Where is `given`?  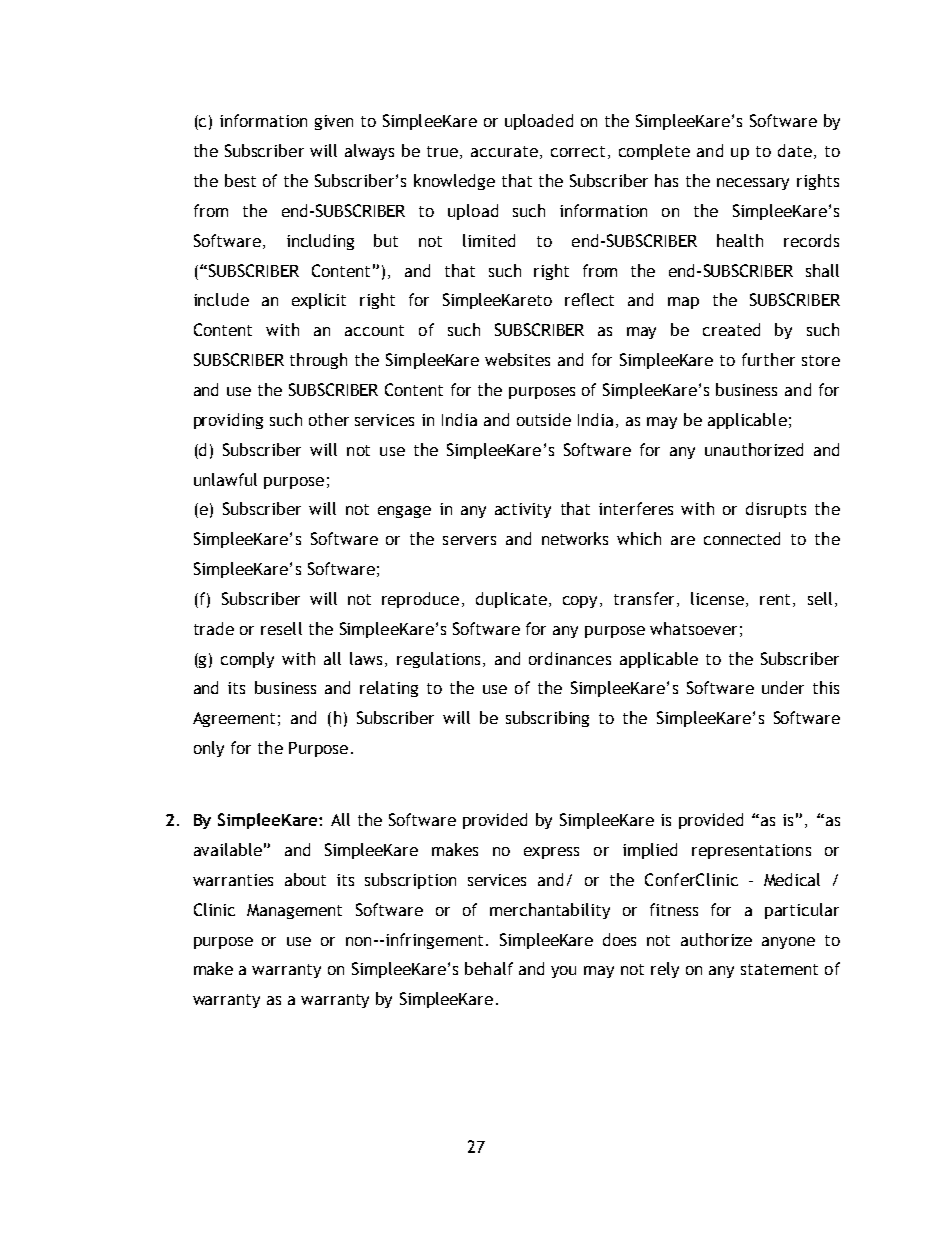
given is located at coordinates (334, 122).
